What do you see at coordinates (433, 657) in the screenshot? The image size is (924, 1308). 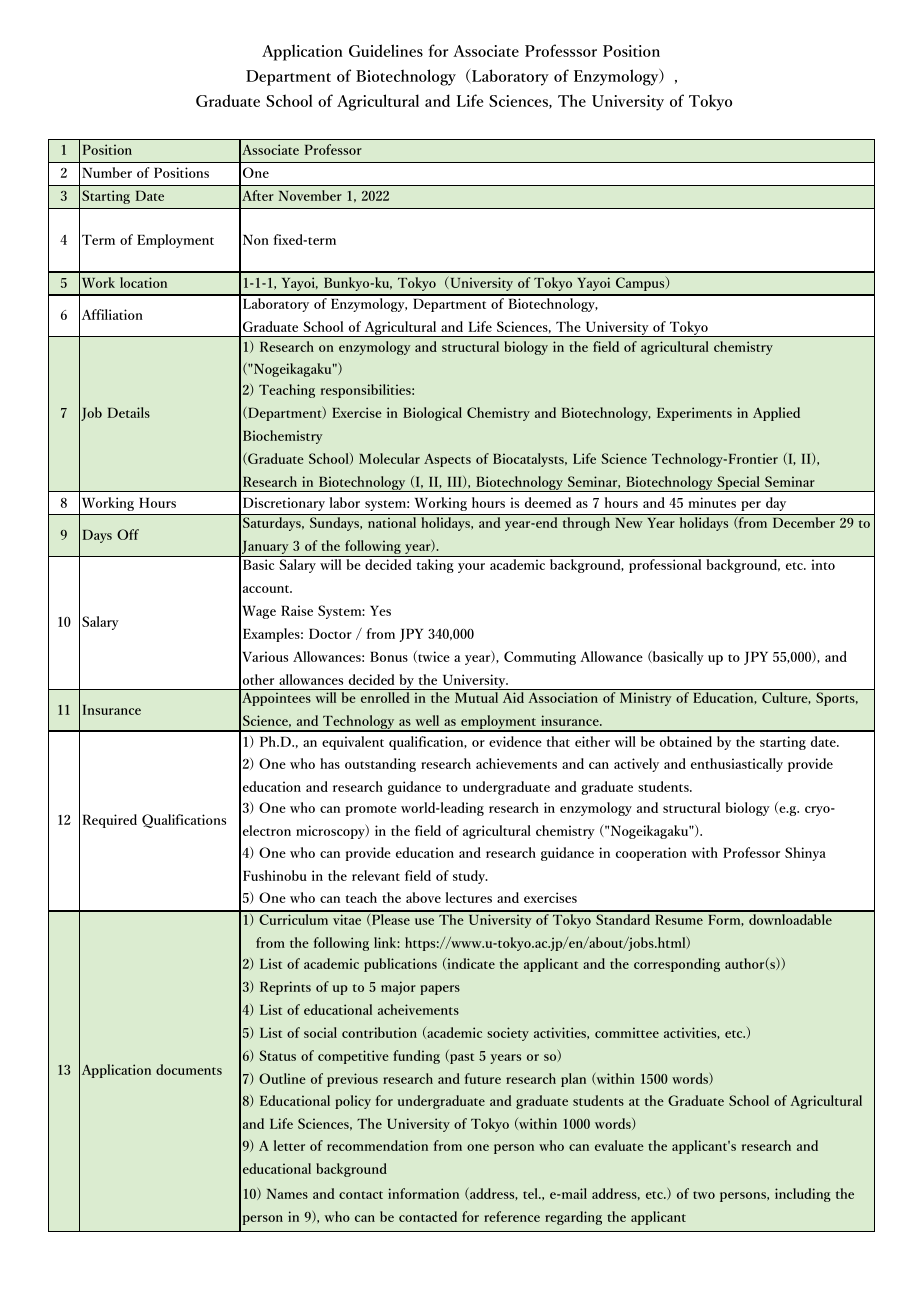 I see `twice` at bounding box center [433, 657].
